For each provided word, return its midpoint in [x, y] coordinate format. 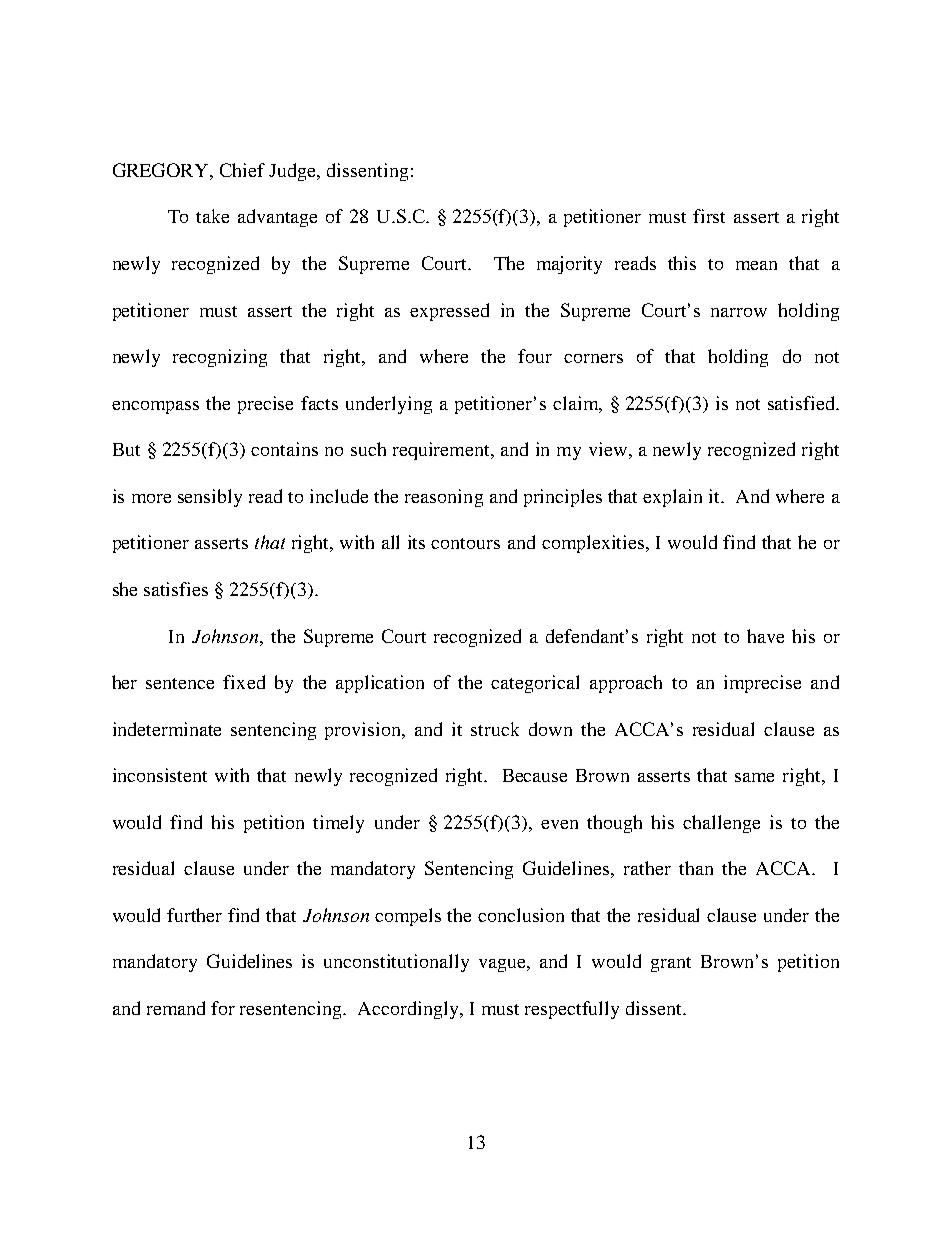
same [754, 777]
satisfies [176, 589]
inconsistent [160, 775]
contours [465, 543]
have [765, 636]
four [535, 356]
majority [569, 265]
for [223, 1008]
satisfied [802, 403]
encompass [155, 407]
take [212, 216]
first [709, 216]
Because [535, 775]
